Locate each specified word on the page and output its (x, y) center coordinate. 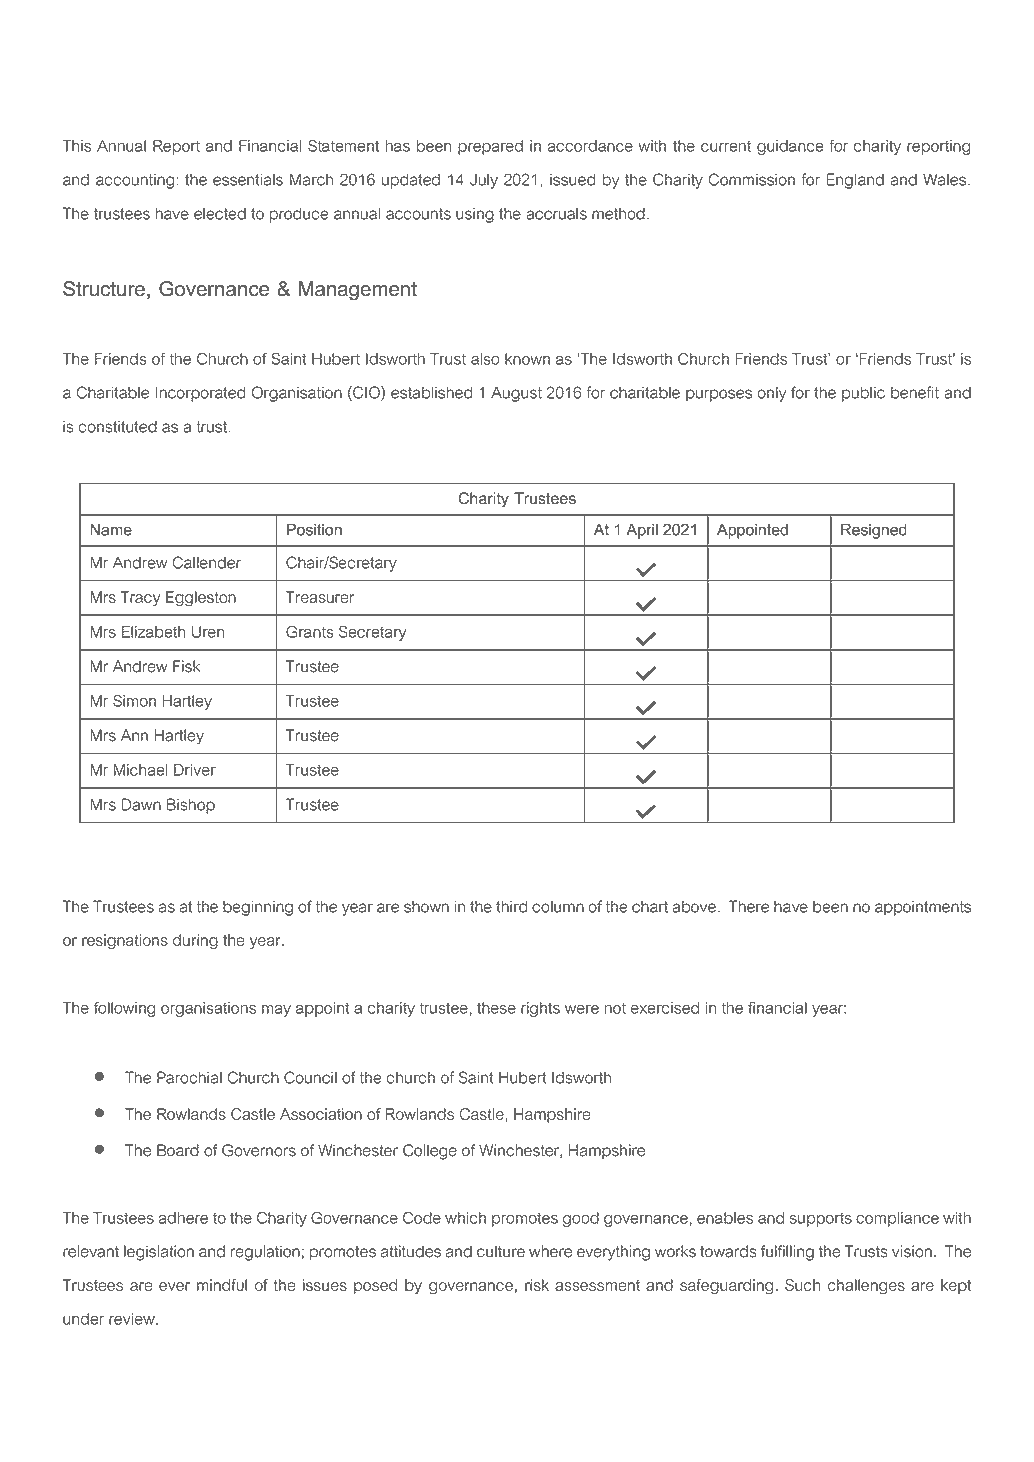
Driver (195, 770)
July (484, 181)
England (855, 181)
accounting (136, 181)
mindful (222, 1285)
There (749, 906)
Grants (310, 631)
